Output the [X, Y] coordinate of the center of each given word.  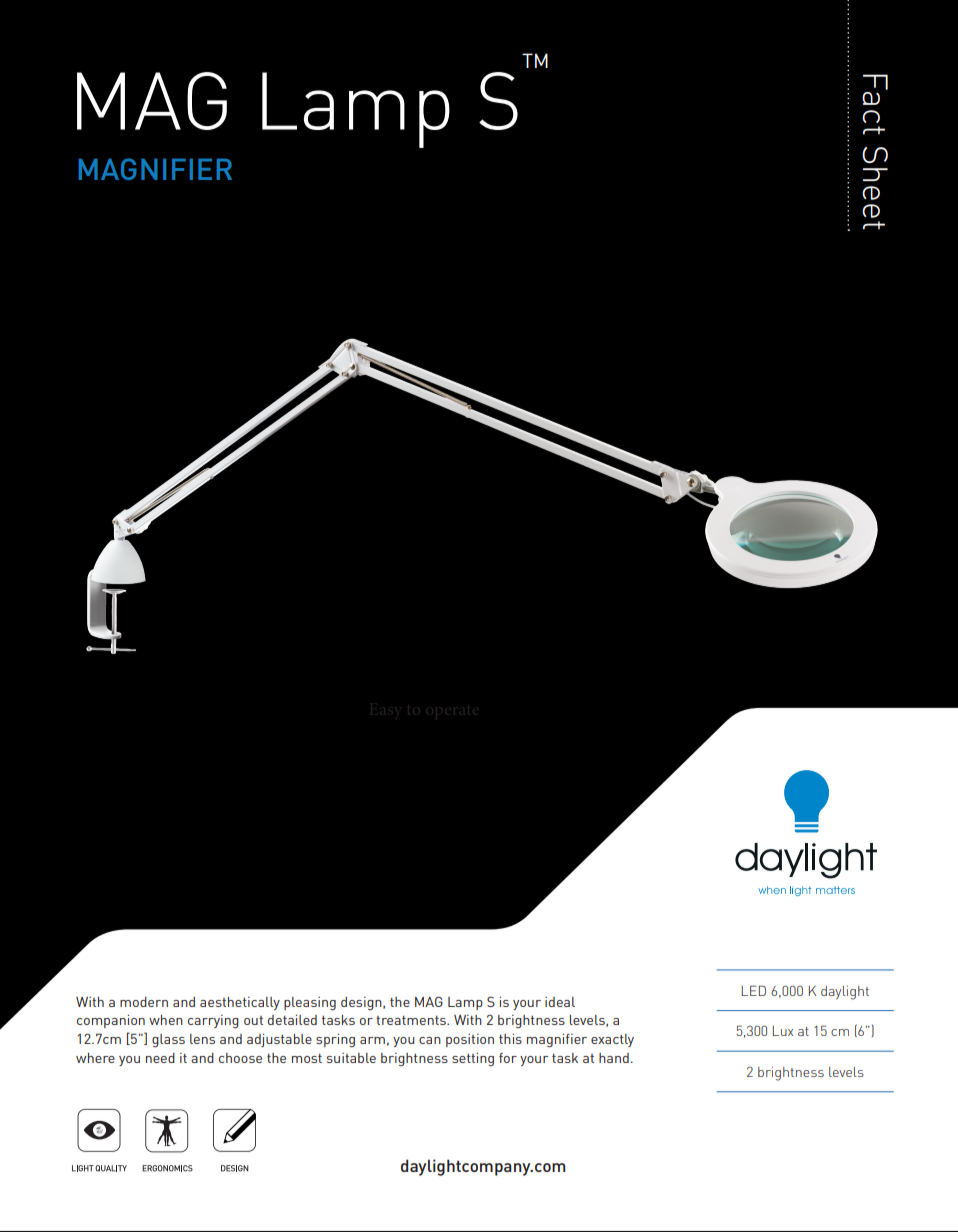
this [510, 1039]
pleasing [310, 1004]
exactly [612, 1040]
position [470, 1040]
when [166, 1020]
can [430, 1040]
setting [473, 1059]
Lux [783, 1031]
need [160, 1058]
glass [168, 1040]
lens [202, 1039]
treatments [412, 1020]
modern [144, 1002]
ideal [560, 1002]
